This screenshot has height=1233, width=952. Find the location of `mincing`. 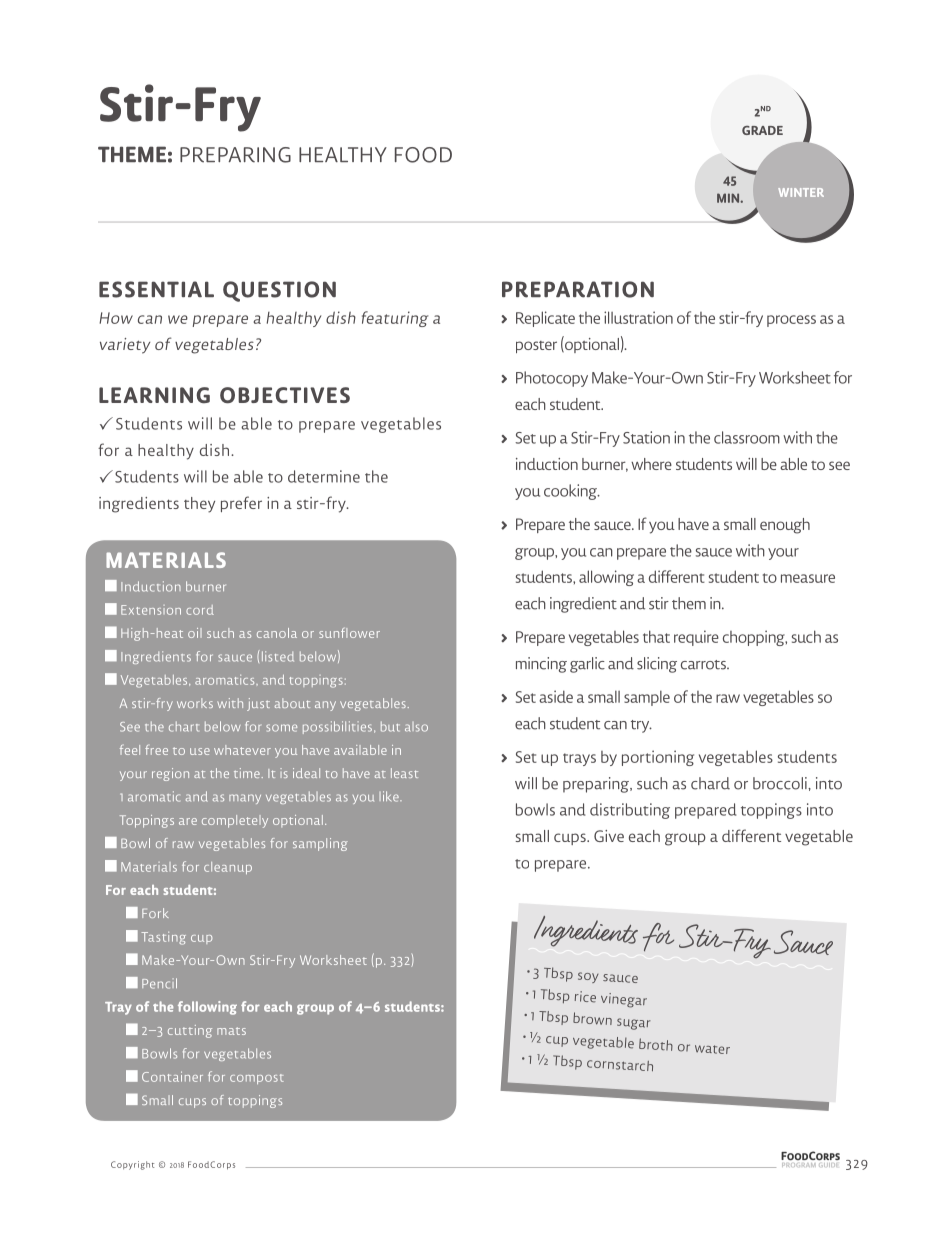

mincing is located at coordinates (541, 665).
